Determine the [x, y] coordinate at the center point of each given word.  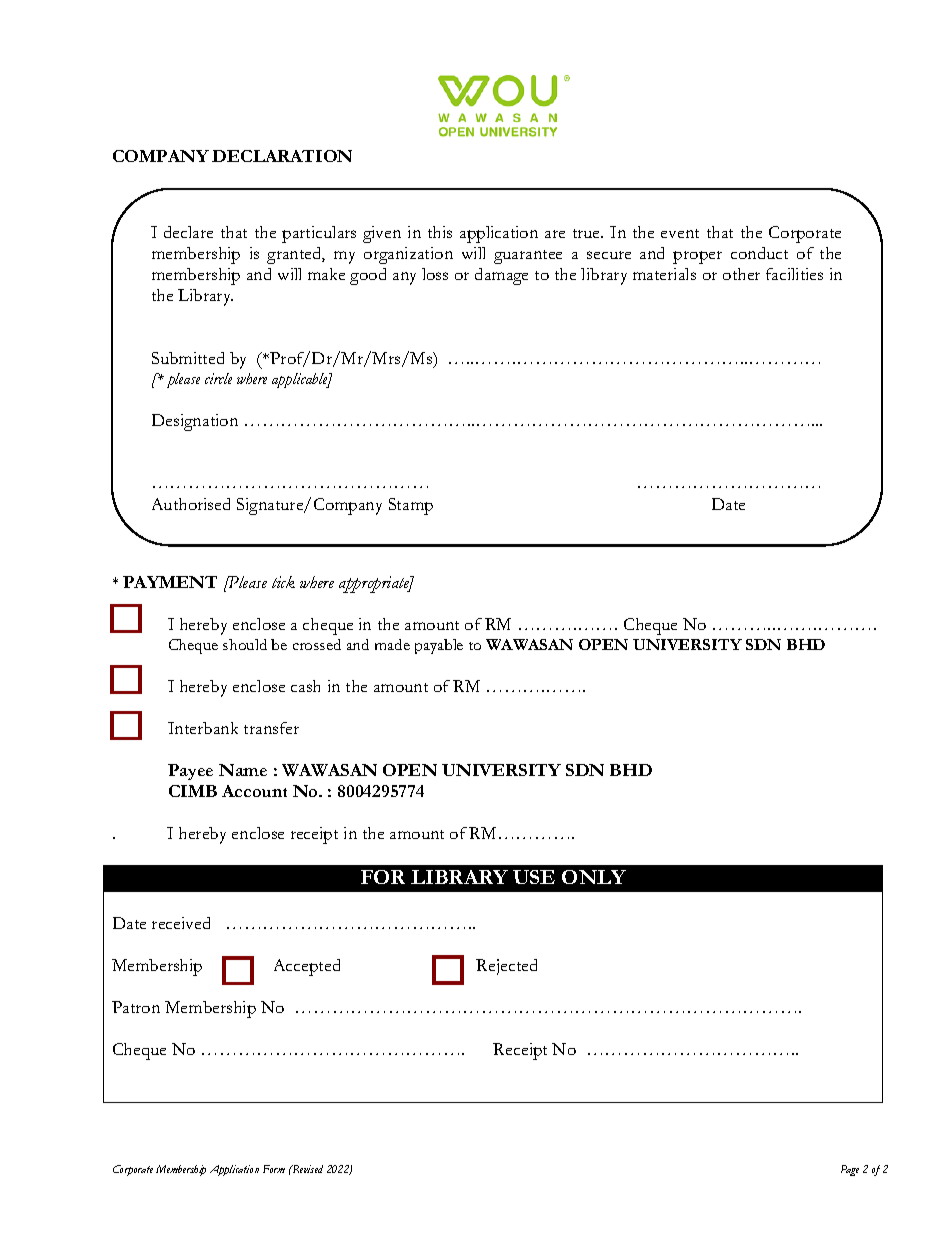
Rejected [506, 967]
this [440, 232]
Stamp [411, 506]
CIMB [193, 791]
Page [850, 1170]
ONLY [594, 877]
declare [188, 232]
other [741, 274]
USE [534, 877]
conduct [759, 253]
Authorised [191, 504]
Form [274, 1169]
